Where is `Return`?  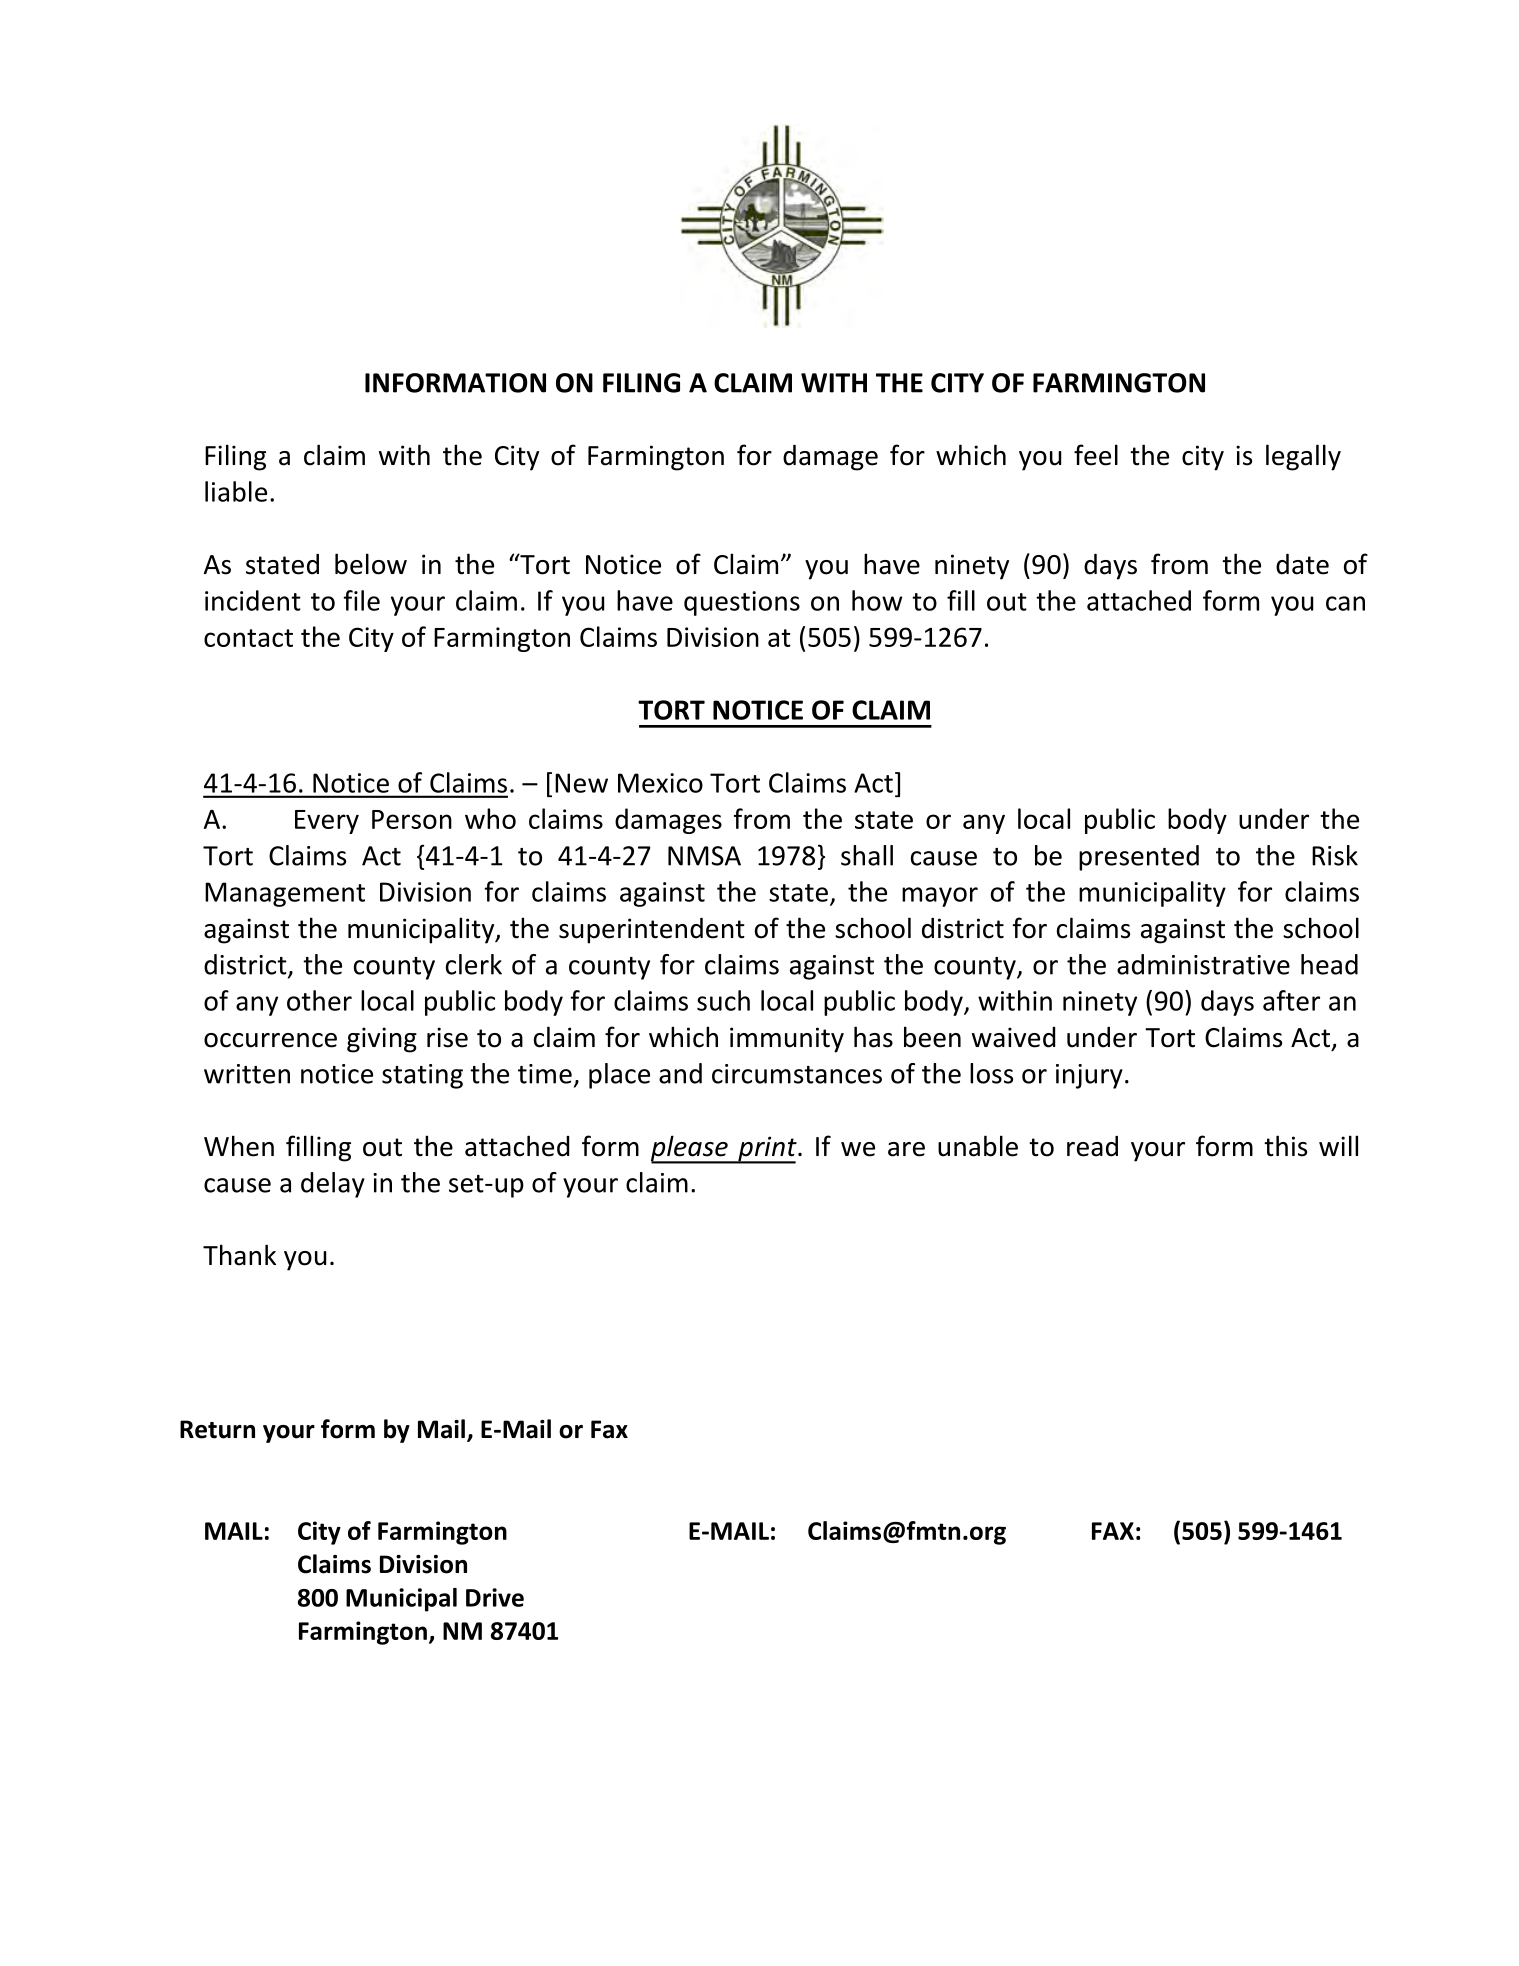
Return is located at coordinates (217, 1429).
